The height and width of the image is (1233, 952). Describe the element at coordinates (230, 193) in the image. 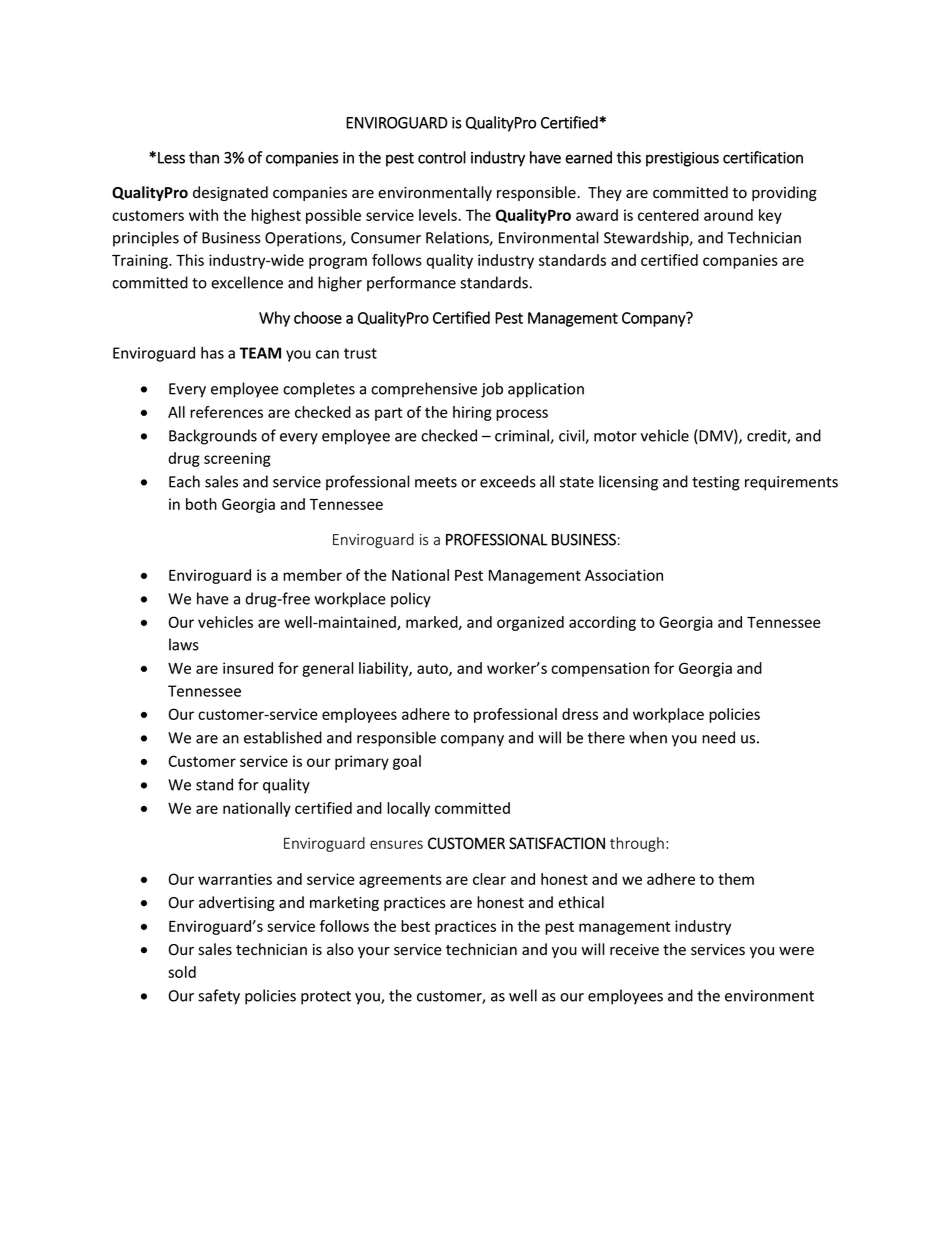

I see `designated` at that location.
